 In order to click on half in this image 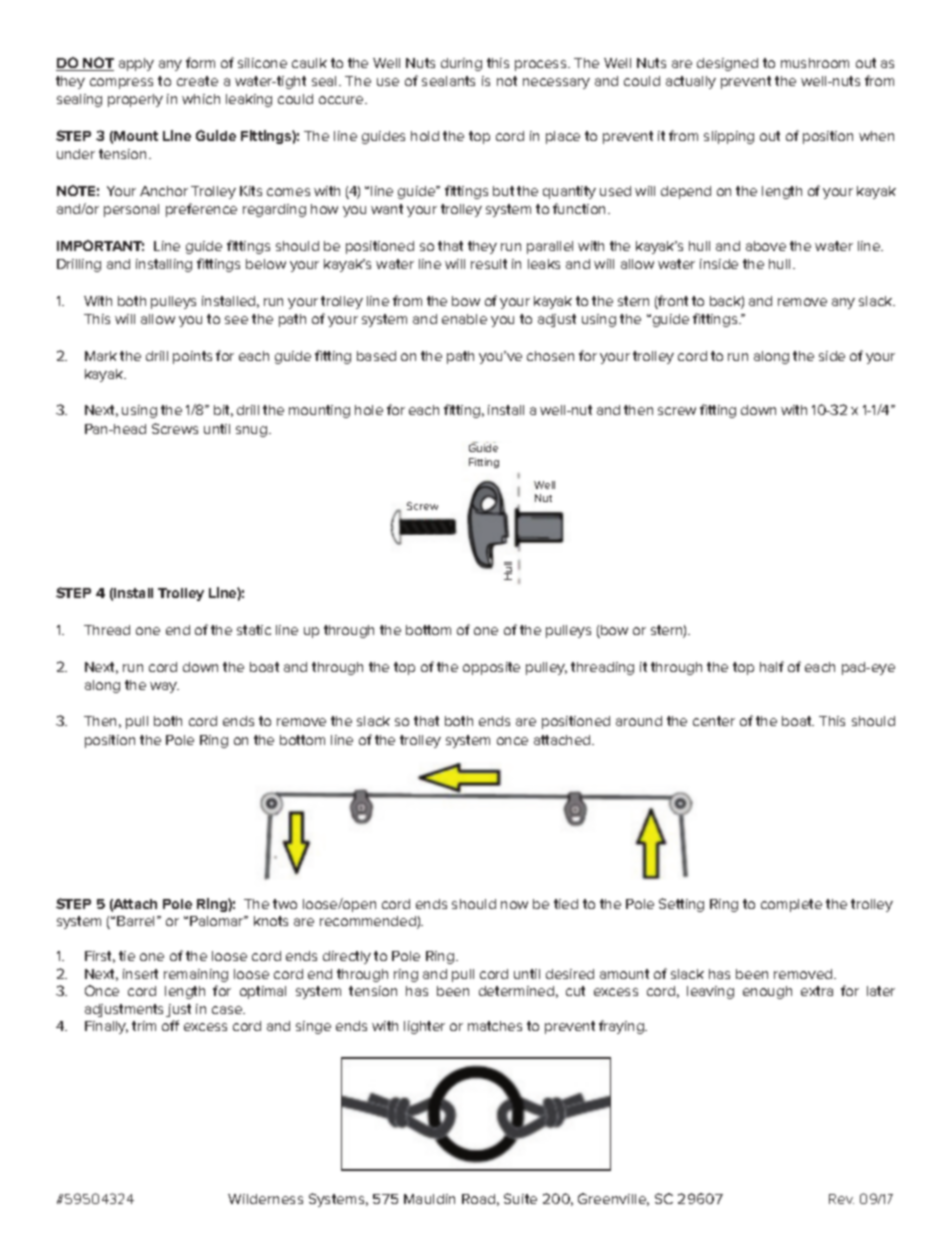, I will do `click(772, 666)`.
